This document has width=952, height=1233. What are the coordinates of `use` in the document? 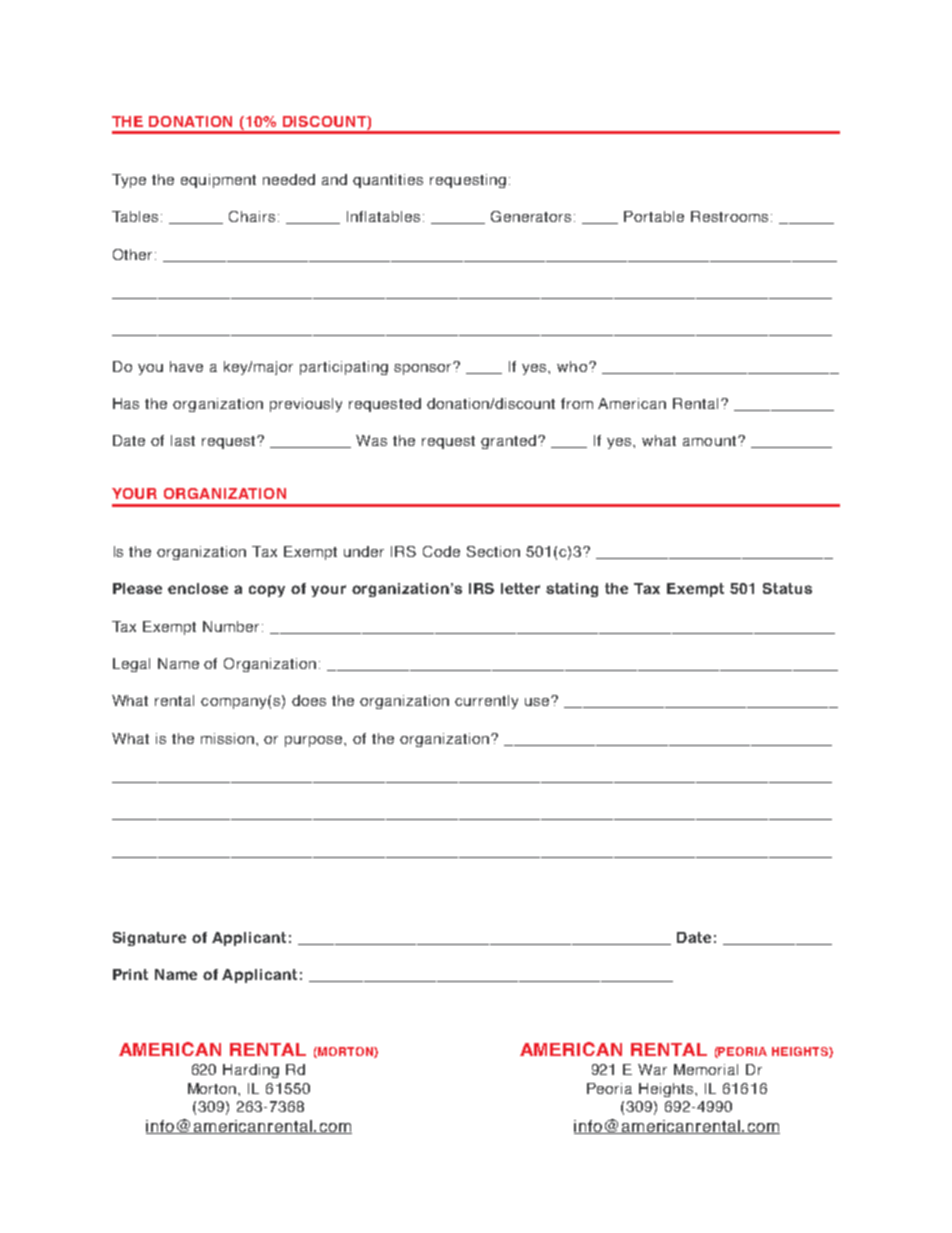 It's located at (538, 701).
